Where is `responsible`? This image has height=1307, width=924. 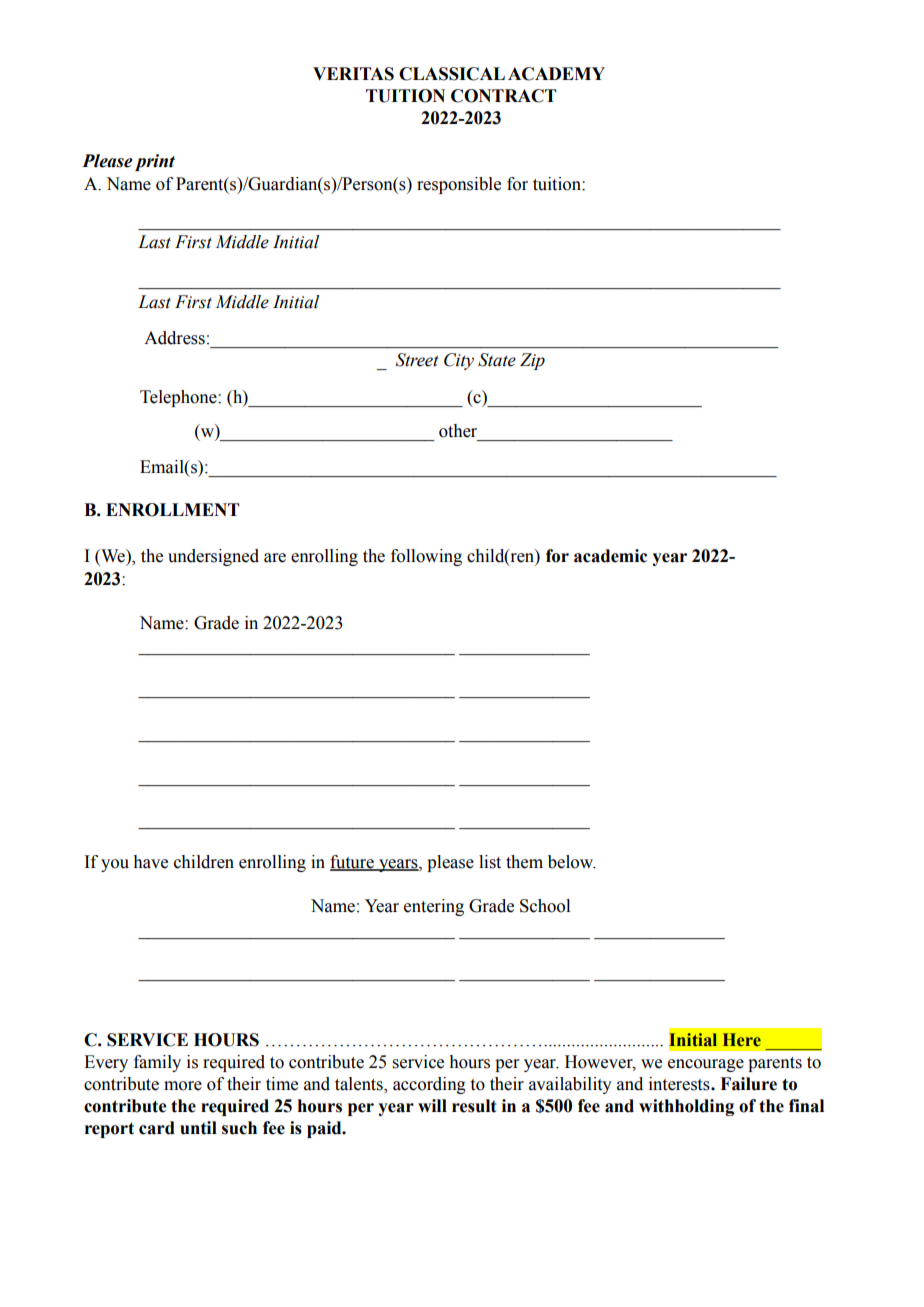
responsible is located at coordinates (459, 185).
